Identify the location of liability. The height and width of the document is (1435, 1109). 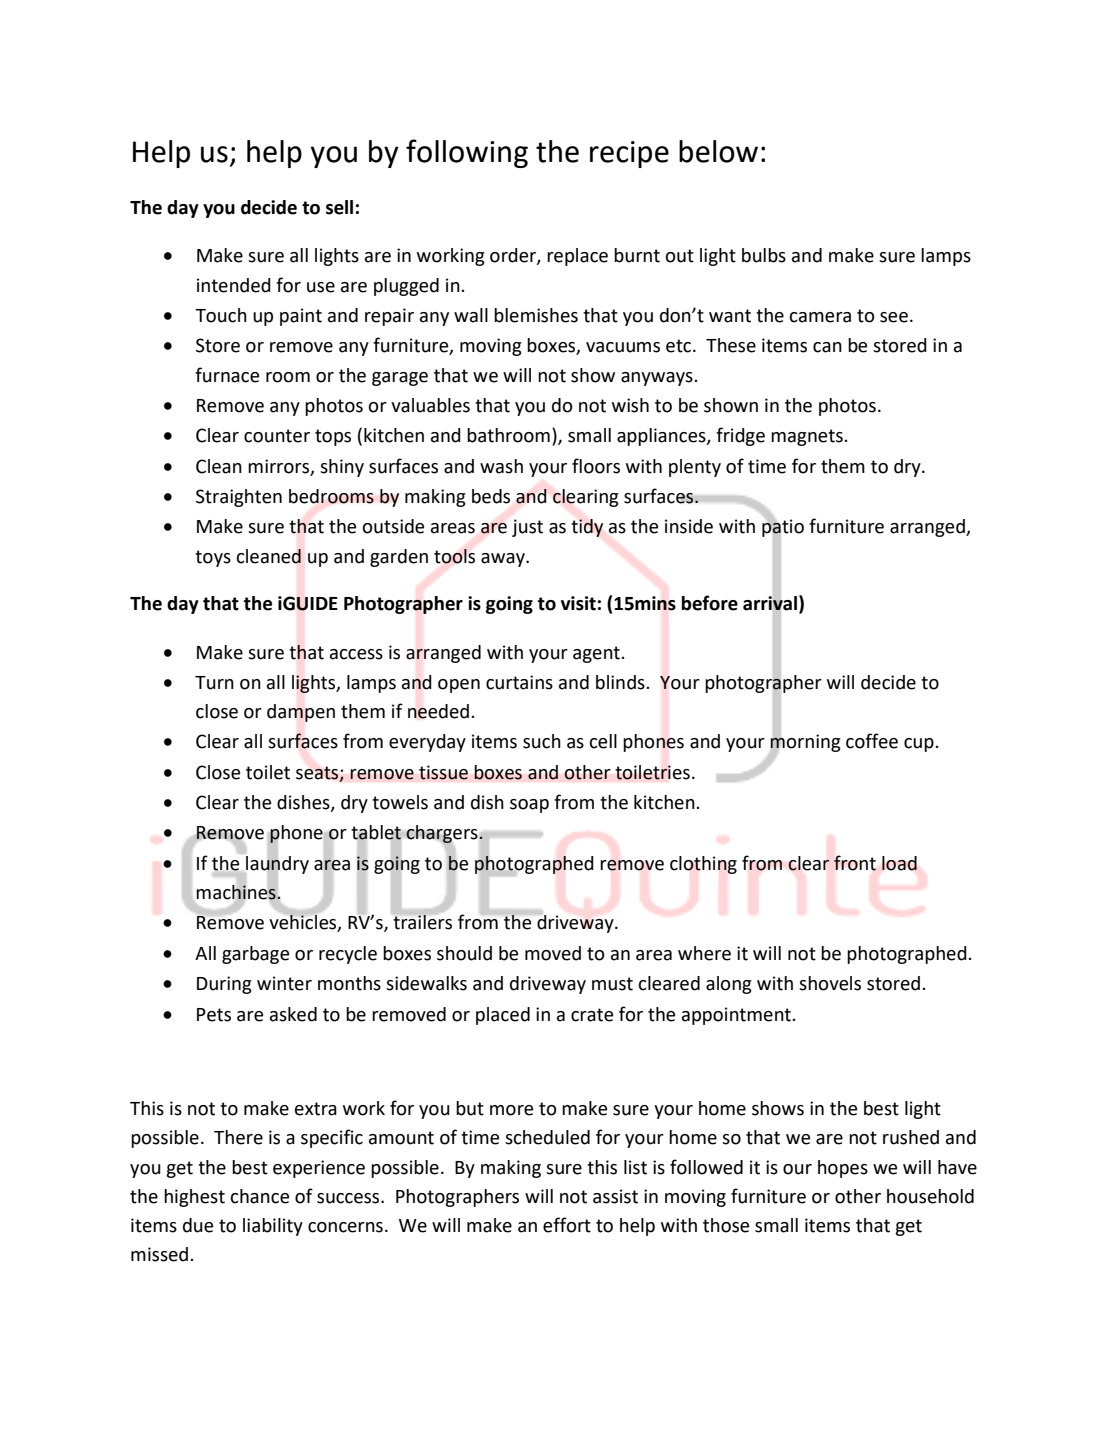
(273, 1227).
